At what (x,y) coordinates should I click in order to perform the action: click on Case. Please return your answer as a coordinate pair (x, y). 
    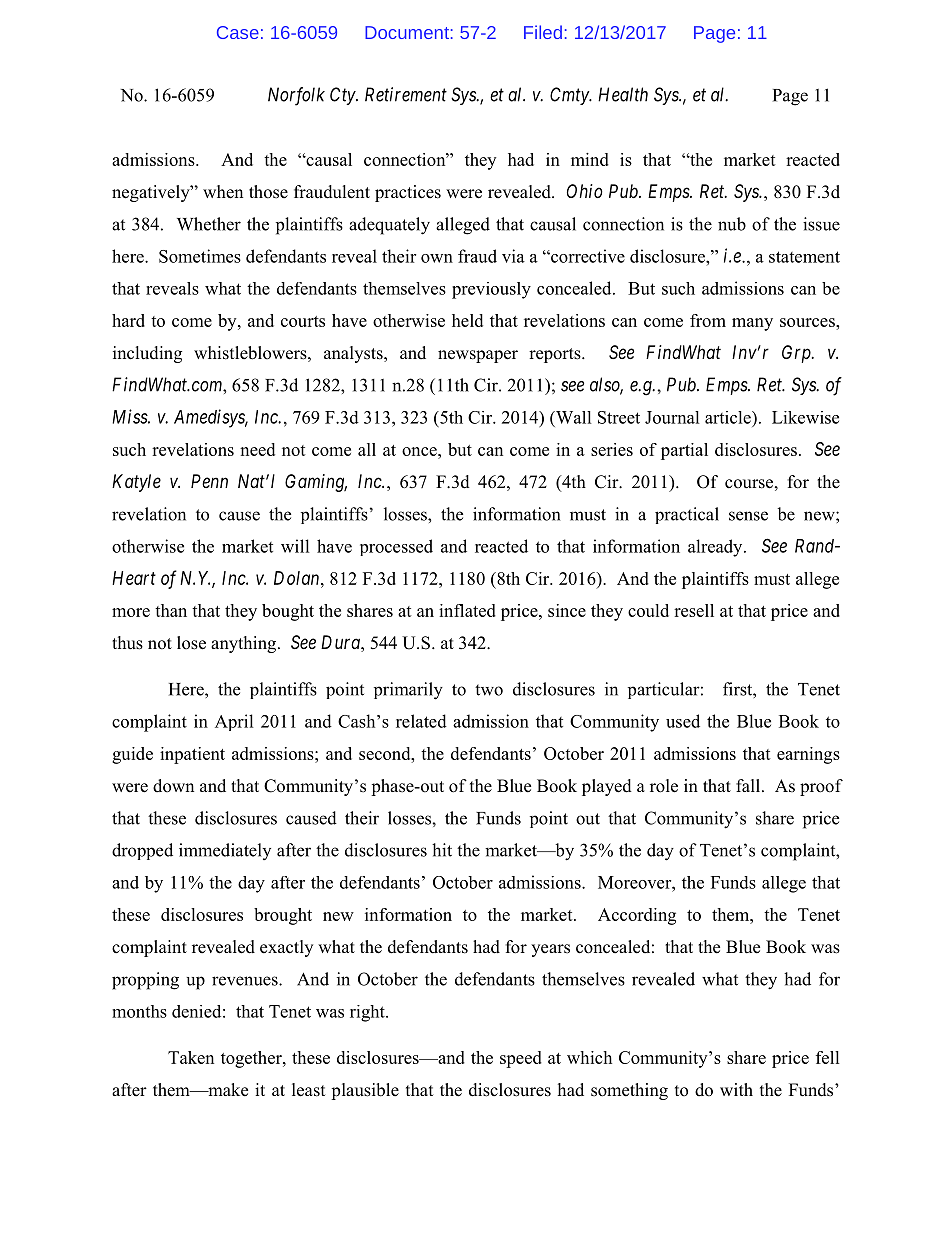
    Looking at the image, I should click on (238, 32).
